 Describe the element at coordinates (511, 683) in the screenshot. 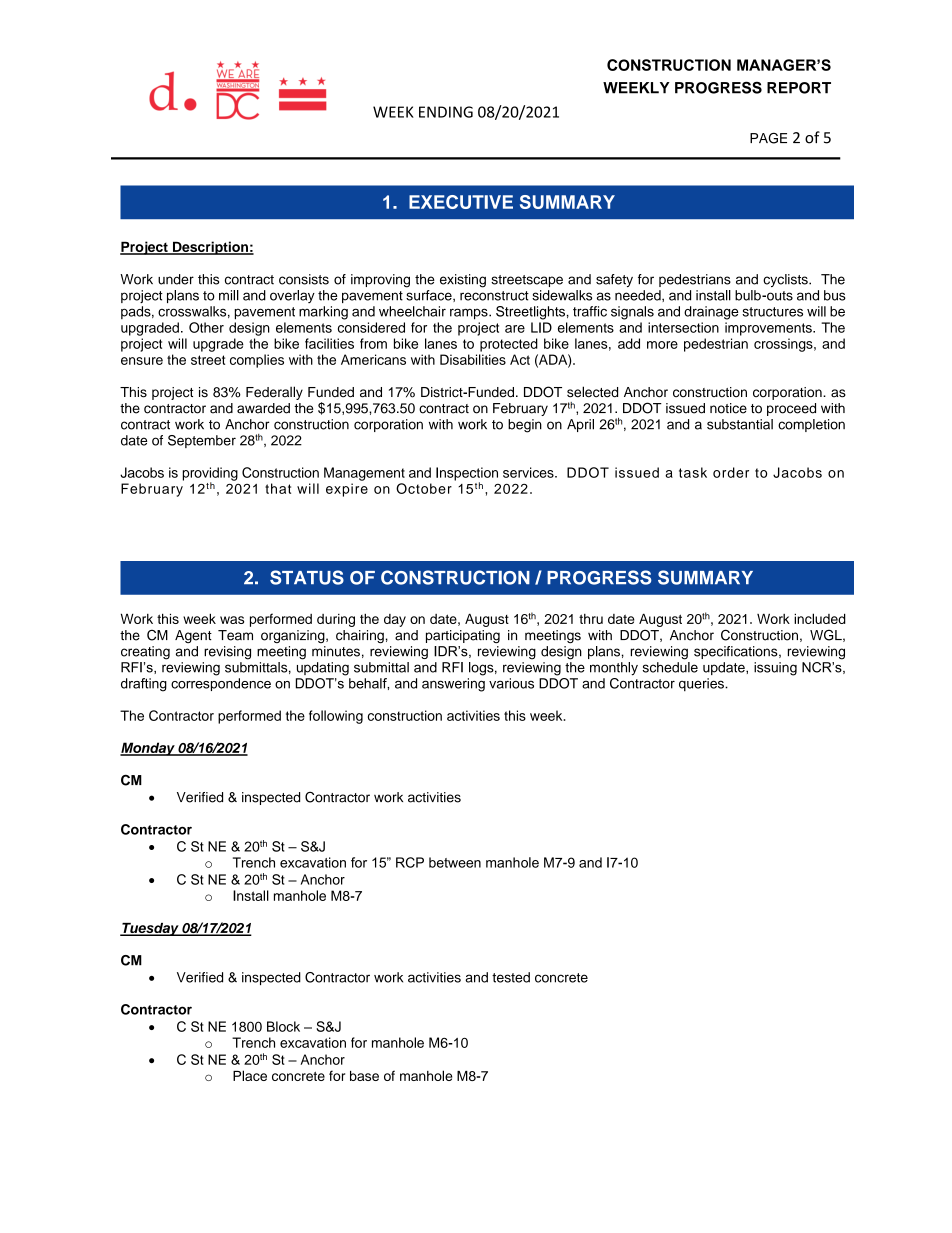

I see `various` at that location.
